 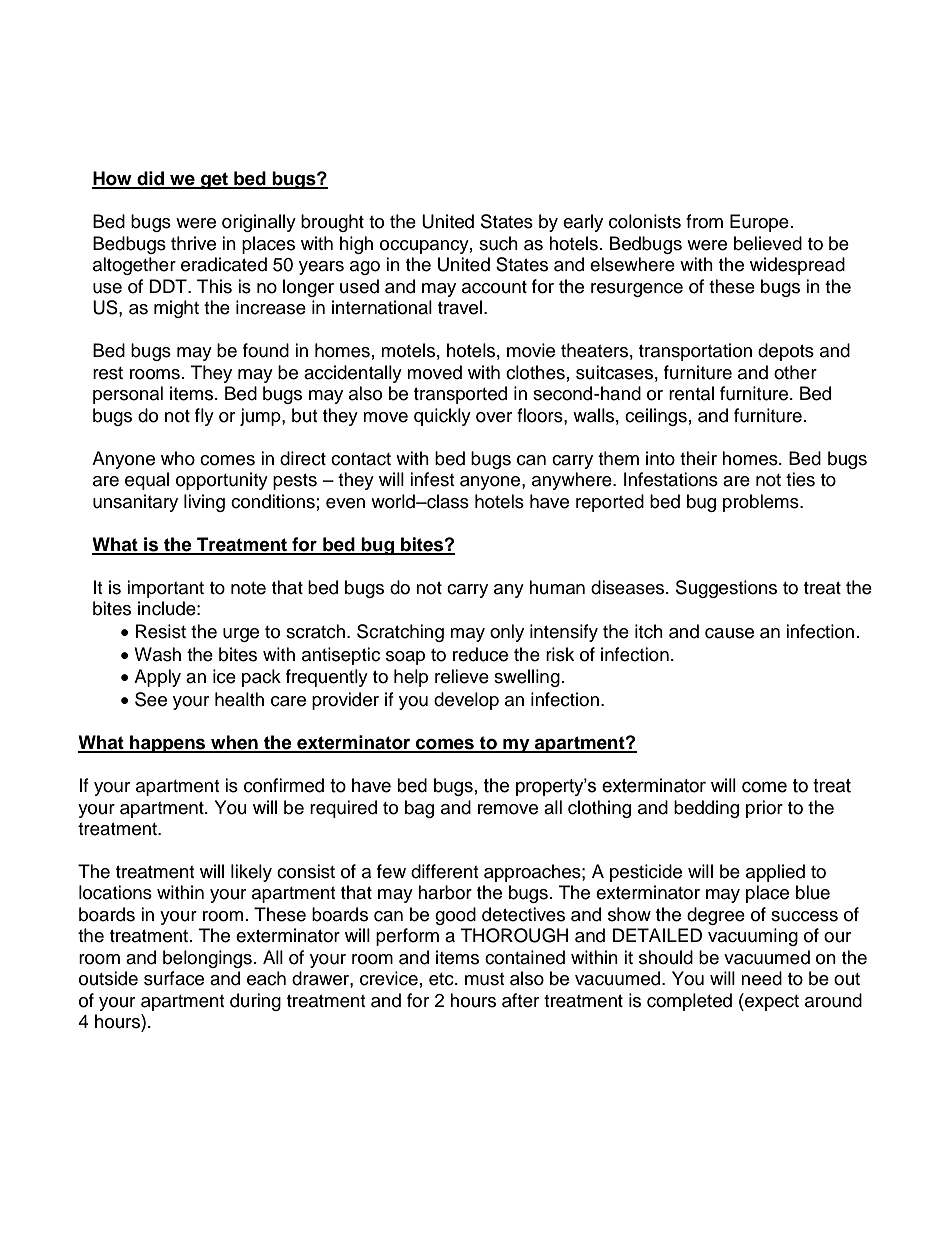 What do you see at coordinates (691, 393) in the screenshot?
I see `rental` at bounding box center [691, 393].
